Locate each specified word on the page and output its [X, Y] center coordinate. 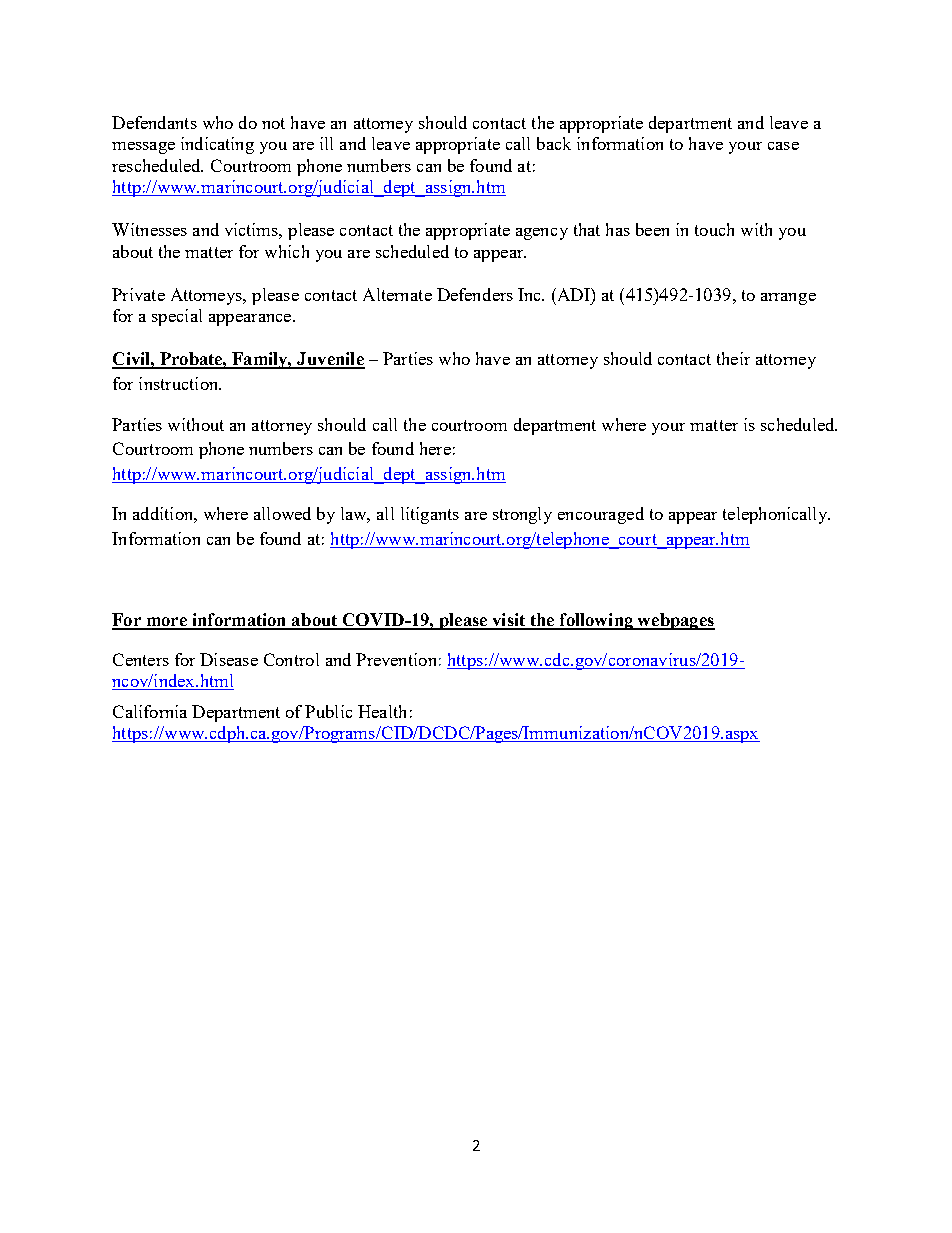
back [554, 143]
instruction [180, 383]
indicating [217, 145]
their [733, 358]
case [783, 146]
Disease [229, 659]
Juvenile [330, 360]
